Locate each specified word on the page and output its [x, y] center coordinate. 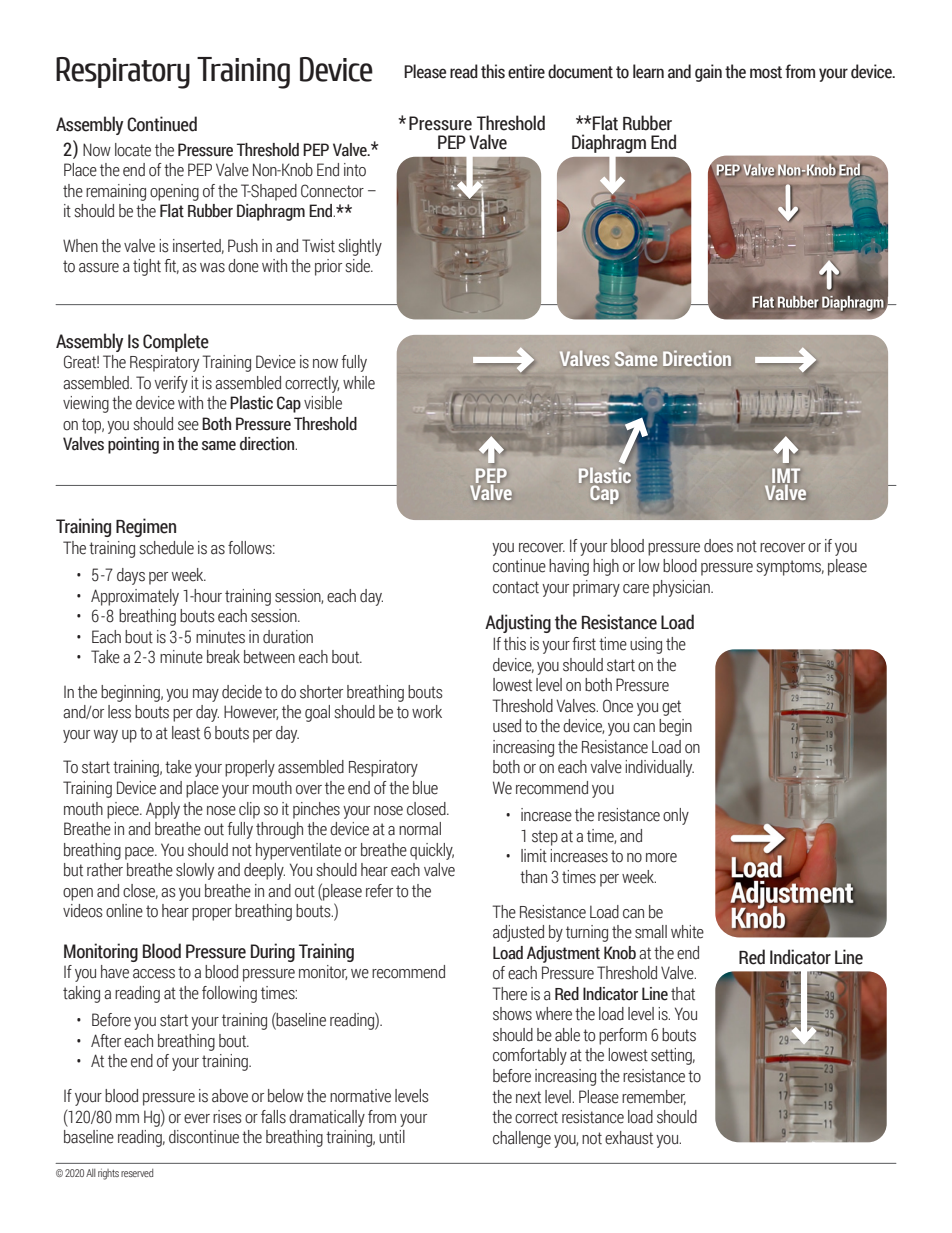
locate [133, 150]
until [392, 1137]
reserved [137, 1173]
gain [708, 73]
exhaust [629, 1138]
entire [526, 71]
